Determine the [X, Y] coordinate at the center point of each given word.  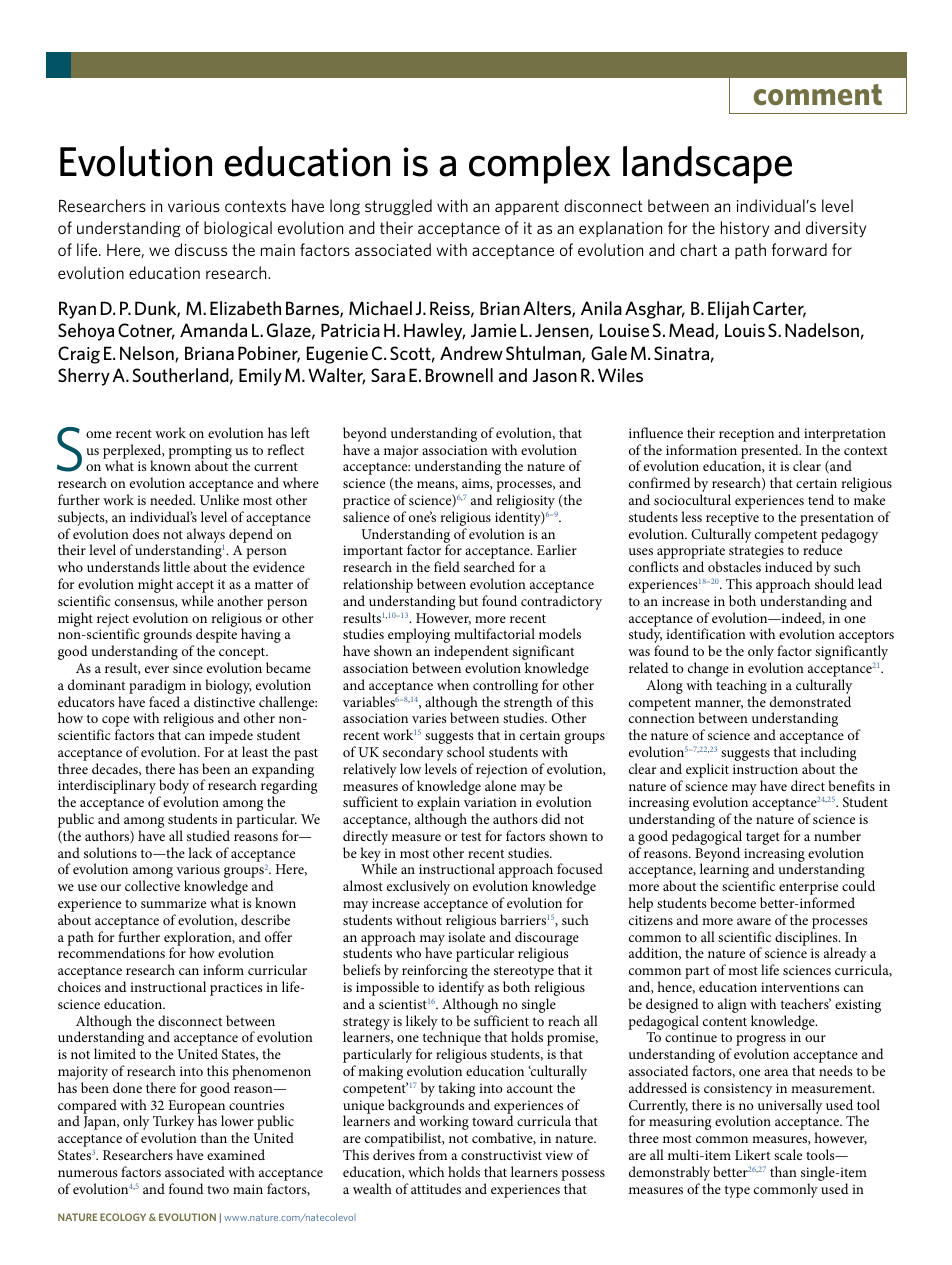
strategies [756, 553]
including [828, 755]
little [176, 566]
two [218, 1189]
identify [461, 990]
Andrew [471, 353]
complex [539, 165]
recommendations [111, 952]
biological [238, 229]
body [174, 788]
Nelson [148, 354]
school [466, 751]
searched [489, 566]
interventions [800, 987]
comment [818, 94]
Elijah [728, 310]
